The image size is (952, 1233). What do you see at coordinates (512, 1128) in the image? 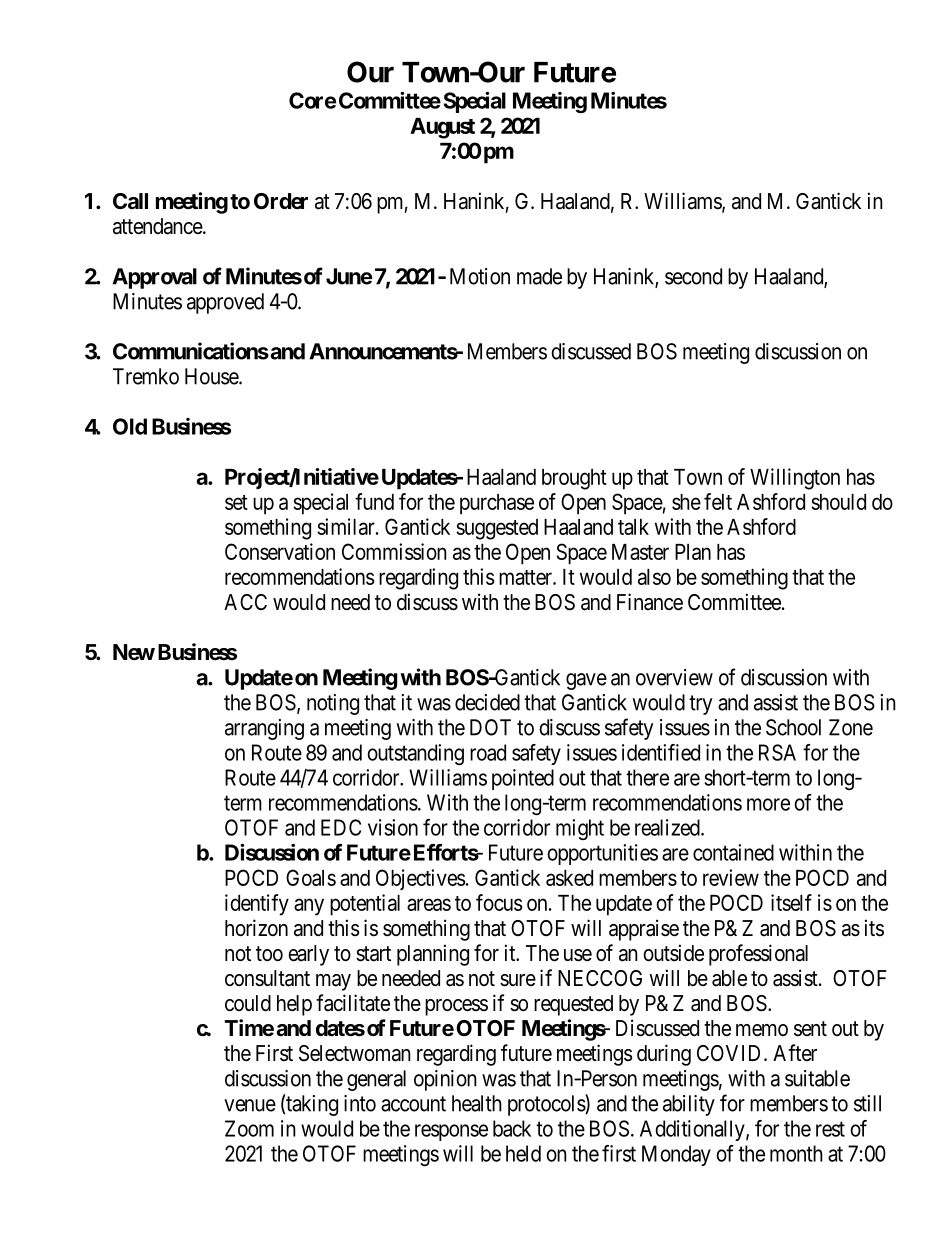
I see `back` at bounding box center [512, 1128].
